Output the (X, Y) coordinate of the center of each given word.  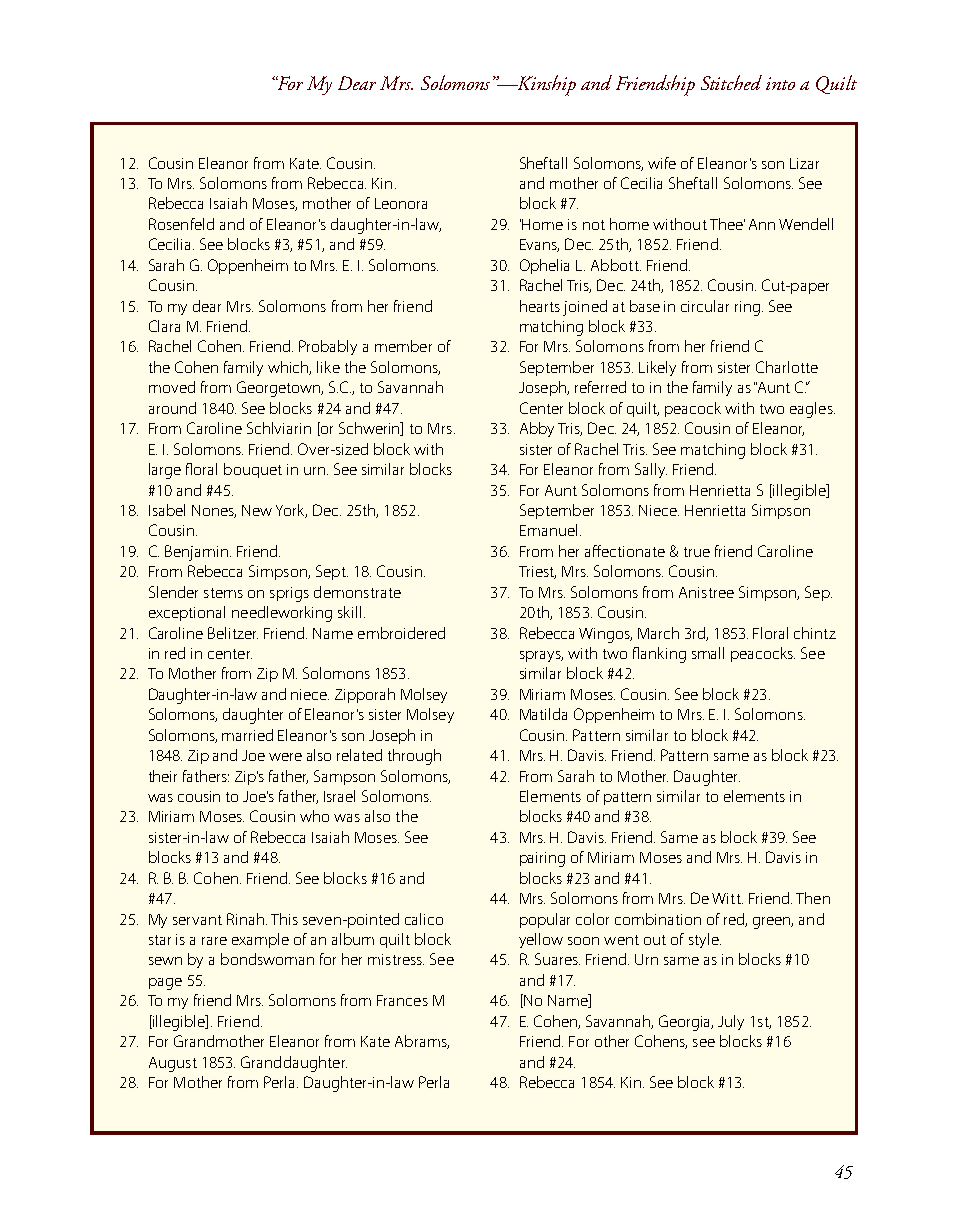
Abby (537, 429)
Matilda (543, 714)
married (247, 735)
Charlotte (787, 367)
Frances (402, 1000)
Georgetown (280, 389)
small (708, 653)
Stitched (731, 82)
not (594, 225)
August (173, 1064)
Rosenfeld (181, 224)
